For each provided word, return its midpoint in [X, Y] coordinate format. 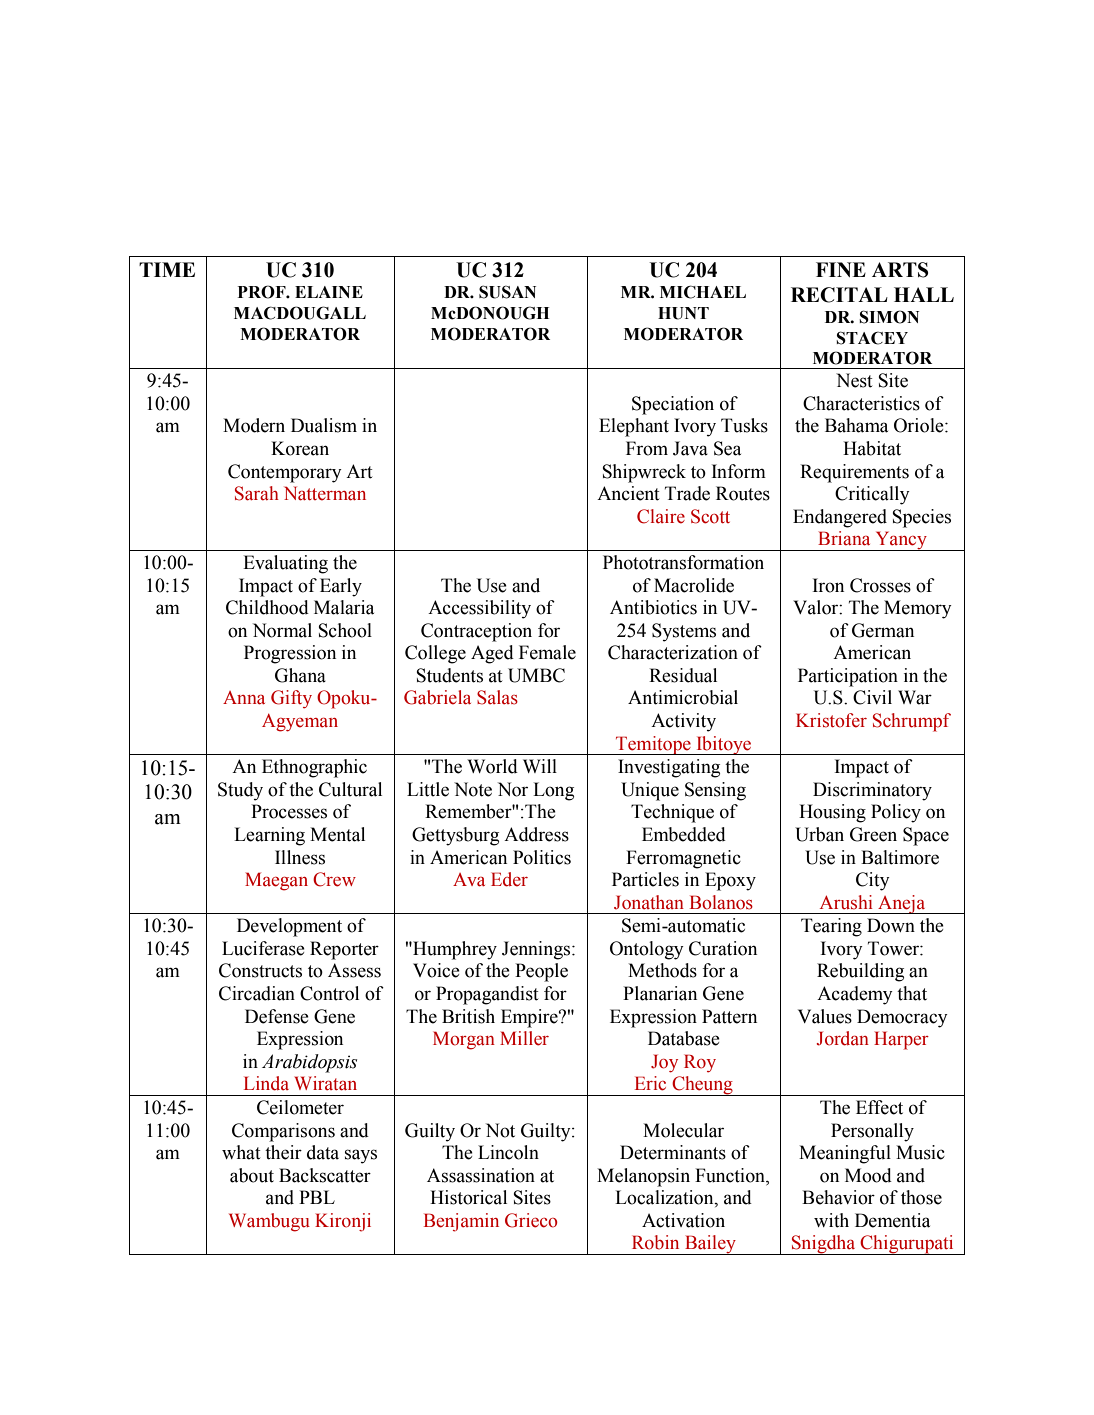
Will [540, 766]
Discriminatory [872, 791]
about [252, 1175]
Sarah [257, 493]
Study [240, 791]
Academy [855, 995]
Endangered [840, 518]
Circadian [257, 993]
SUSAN [507, 292]
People [541, 972]
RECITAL [839, 295]
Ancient [628, 493]
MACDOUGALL [300, 313]
